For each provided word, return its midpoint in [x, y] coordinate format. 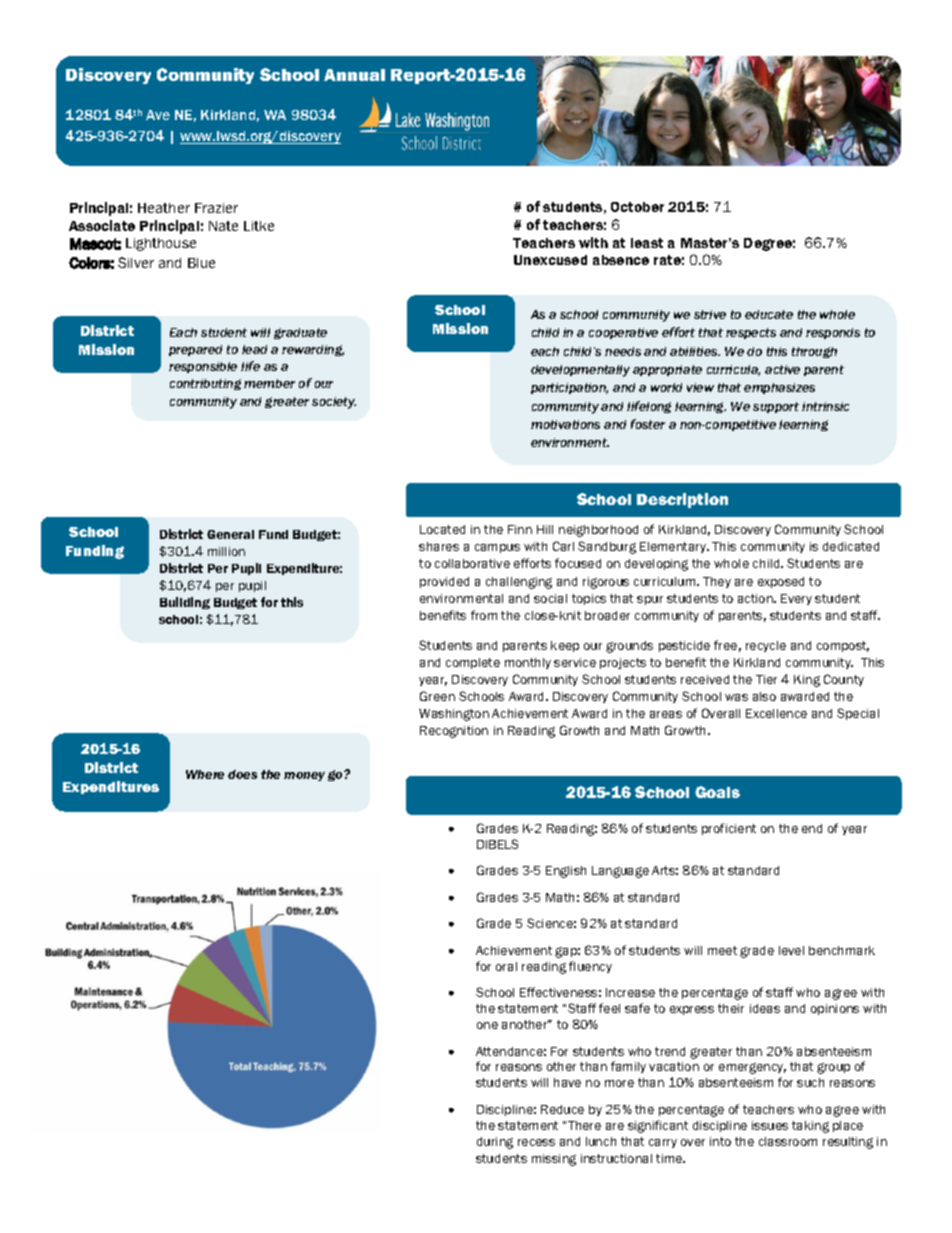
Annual [354, 75]
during [495, 1143]
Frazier [216, 208]
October [637, 207]
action [756, 598]
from [484, 615]
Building [185, 603]
